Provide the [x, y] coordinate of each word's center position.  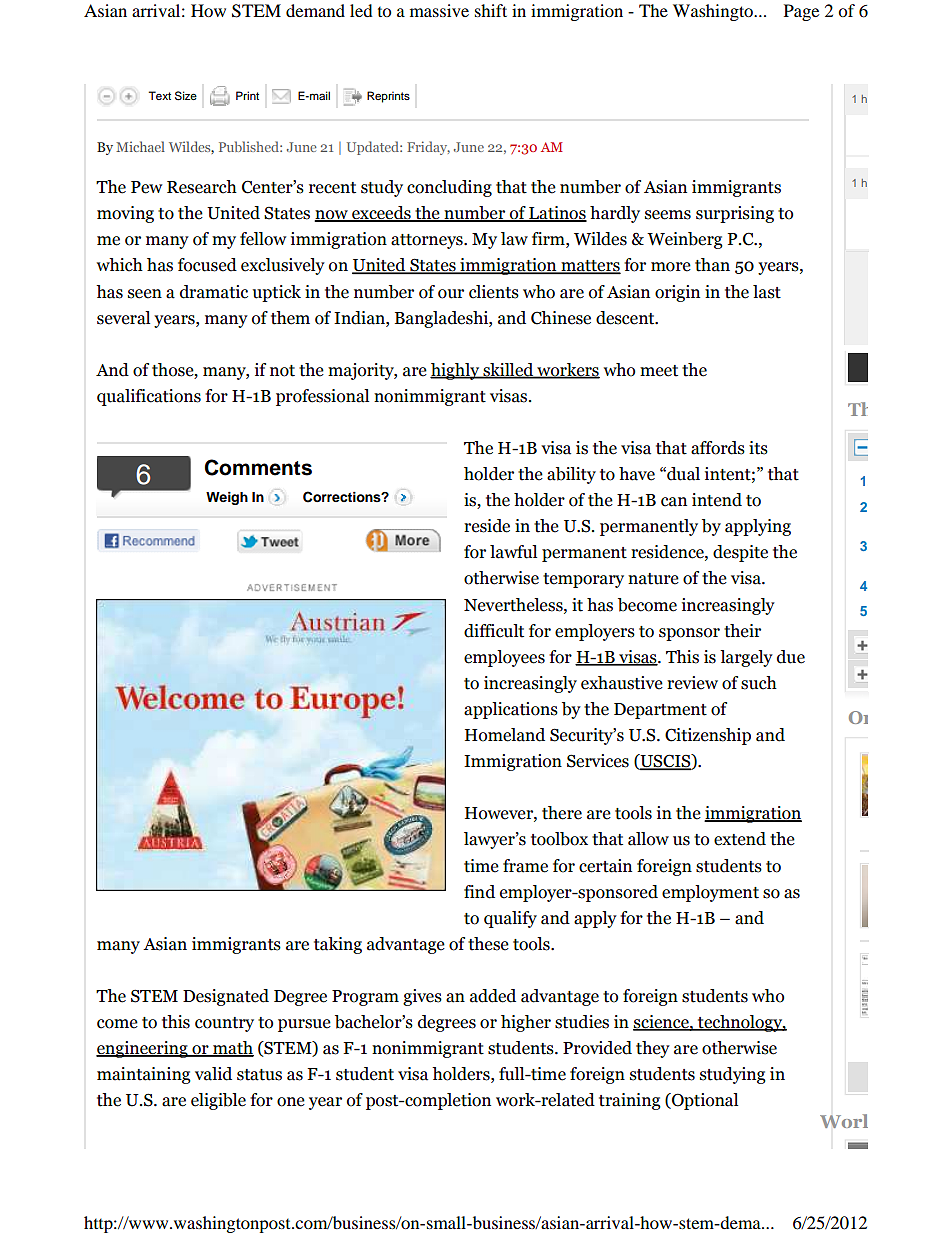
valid [213, 1074]
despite [740, 553]
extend [740, 839]
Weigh [227, 498]
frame [525, 866]
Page [801, 12]
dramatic [214, 292]
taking [338, 945]
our [451, 294]
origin [677, 293]
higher [526, 1023]
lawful [513, 552]
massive [439, 10]
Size [186, 96]
